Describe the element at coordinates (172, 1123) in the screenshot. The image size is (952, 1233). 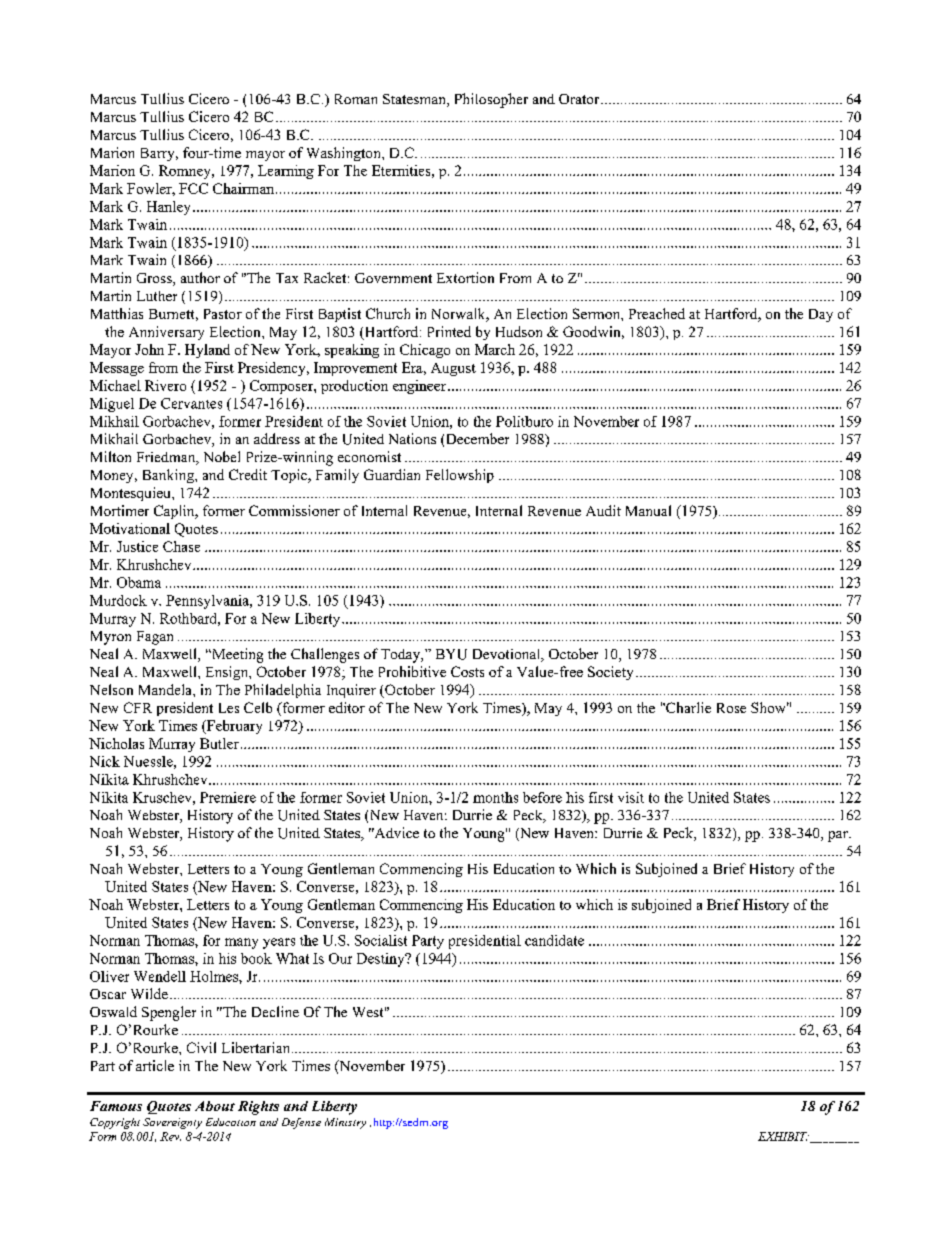
I see `Sovereignty` at that location.
